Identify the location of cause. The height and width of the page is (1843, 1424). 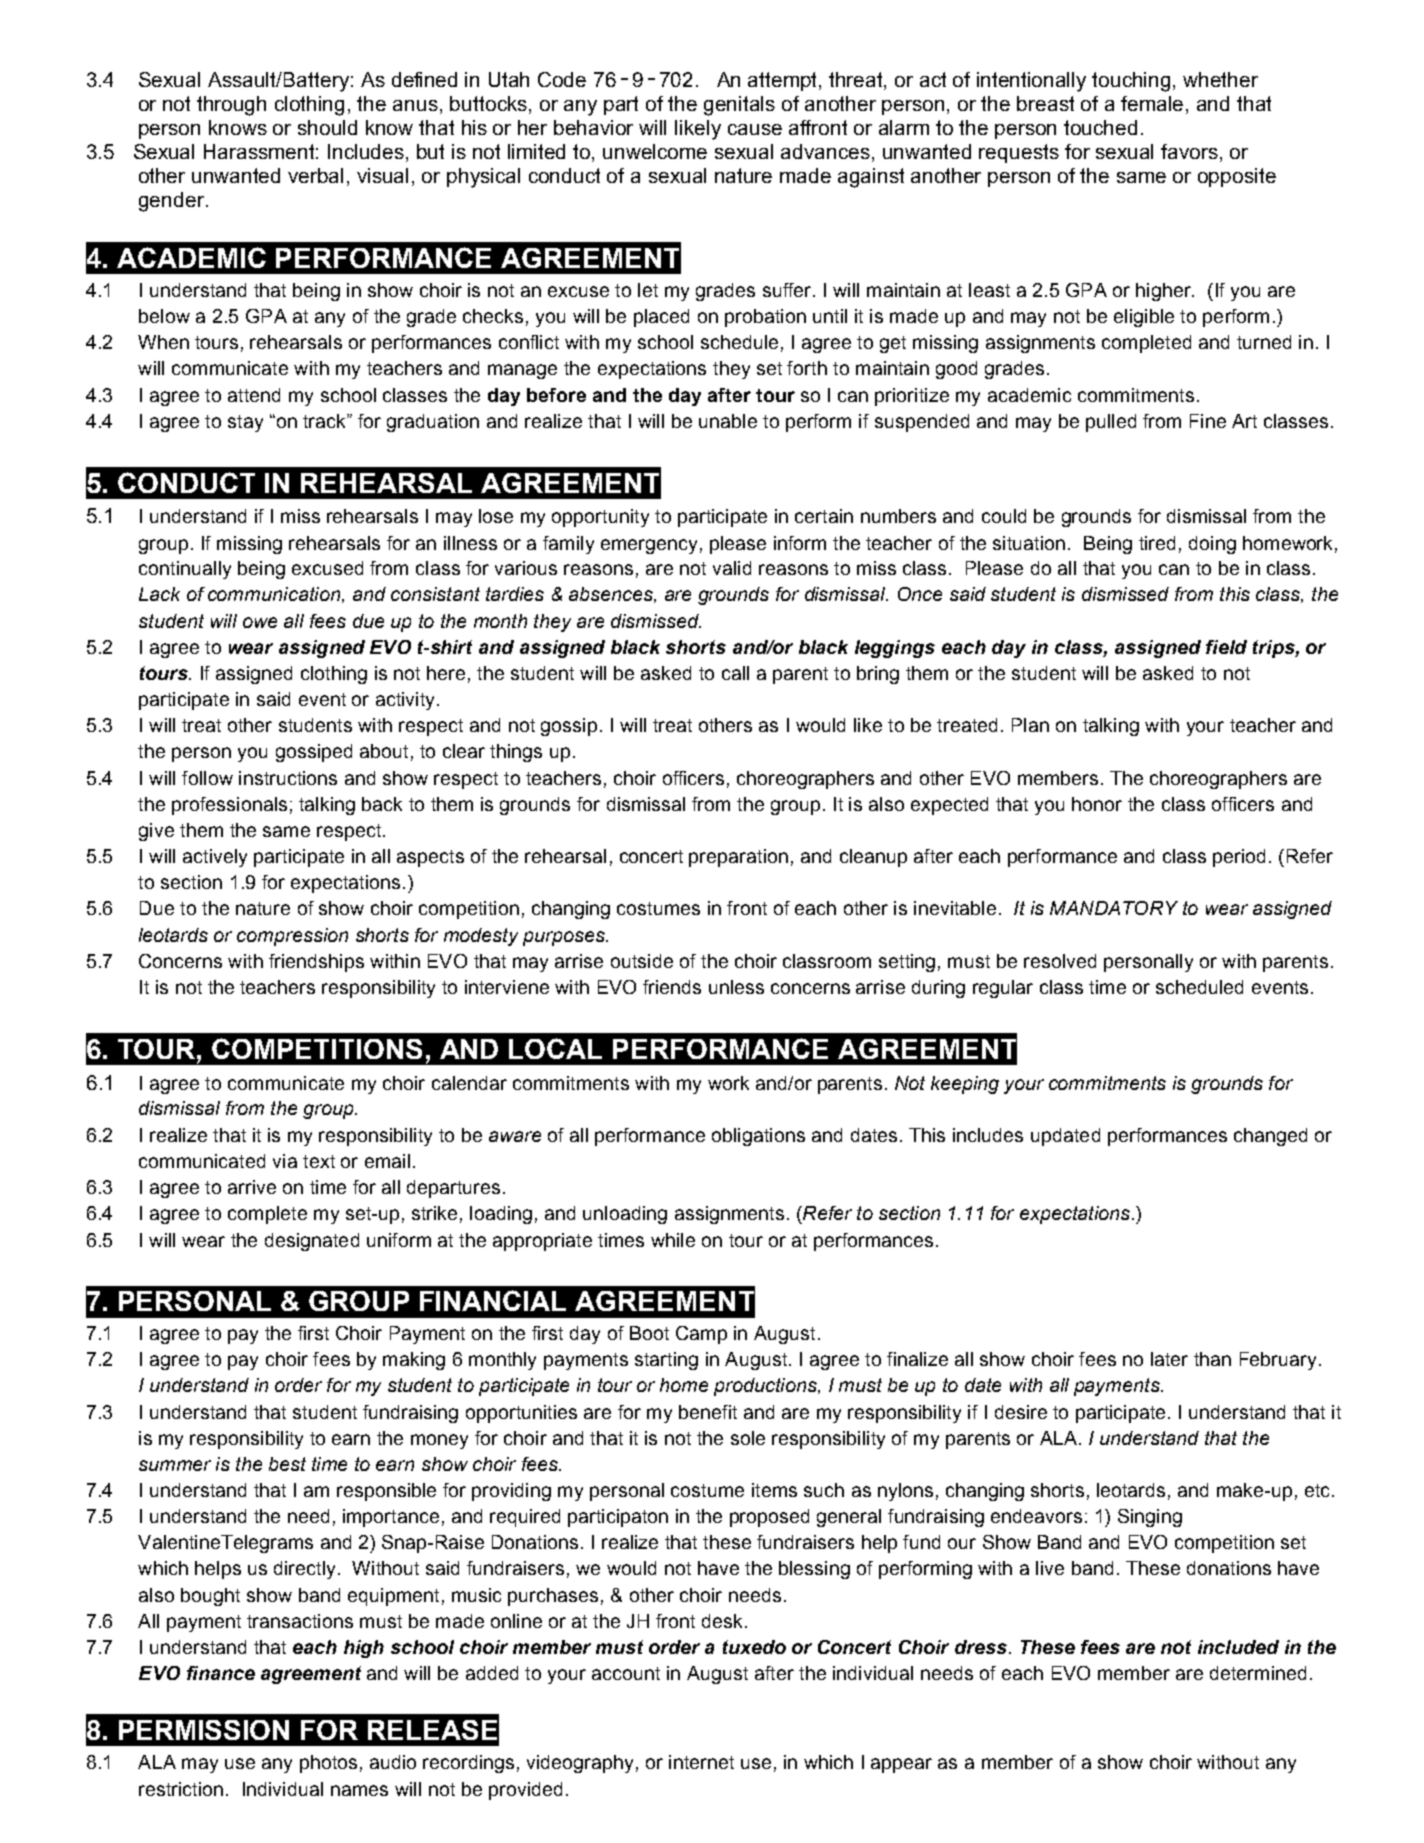
(755, 129).
